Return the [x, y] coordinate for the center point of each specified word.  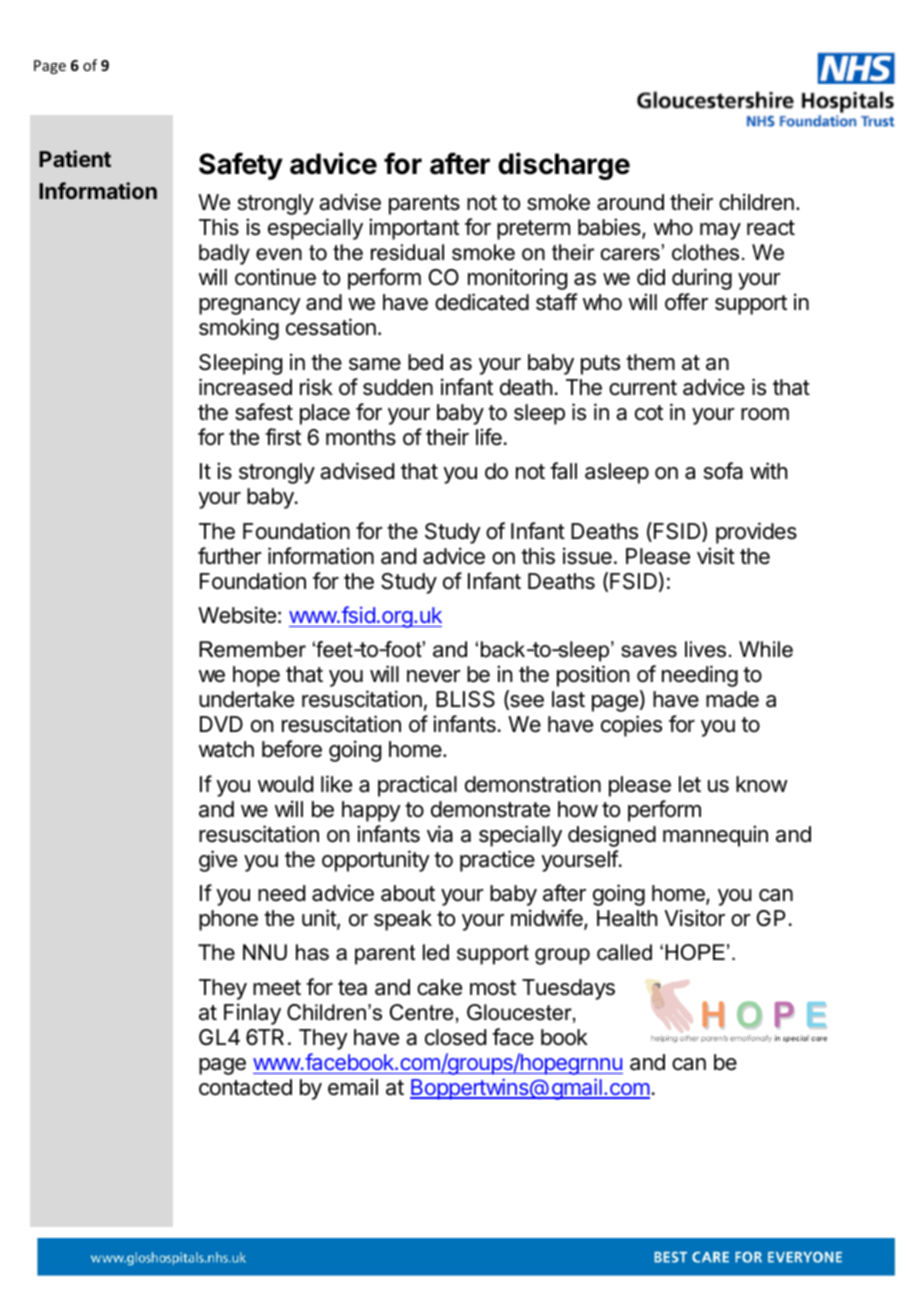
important [414, 229]
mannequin [715, 836]
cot [649, 413]
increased [245, 387]
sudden [398, 387]
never [434, 676]
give [218, 861]
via [440, 834]
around [630, 202]
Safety [241, 166]
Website [237, 615]
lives [705, 649]
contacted [245, 1087]
